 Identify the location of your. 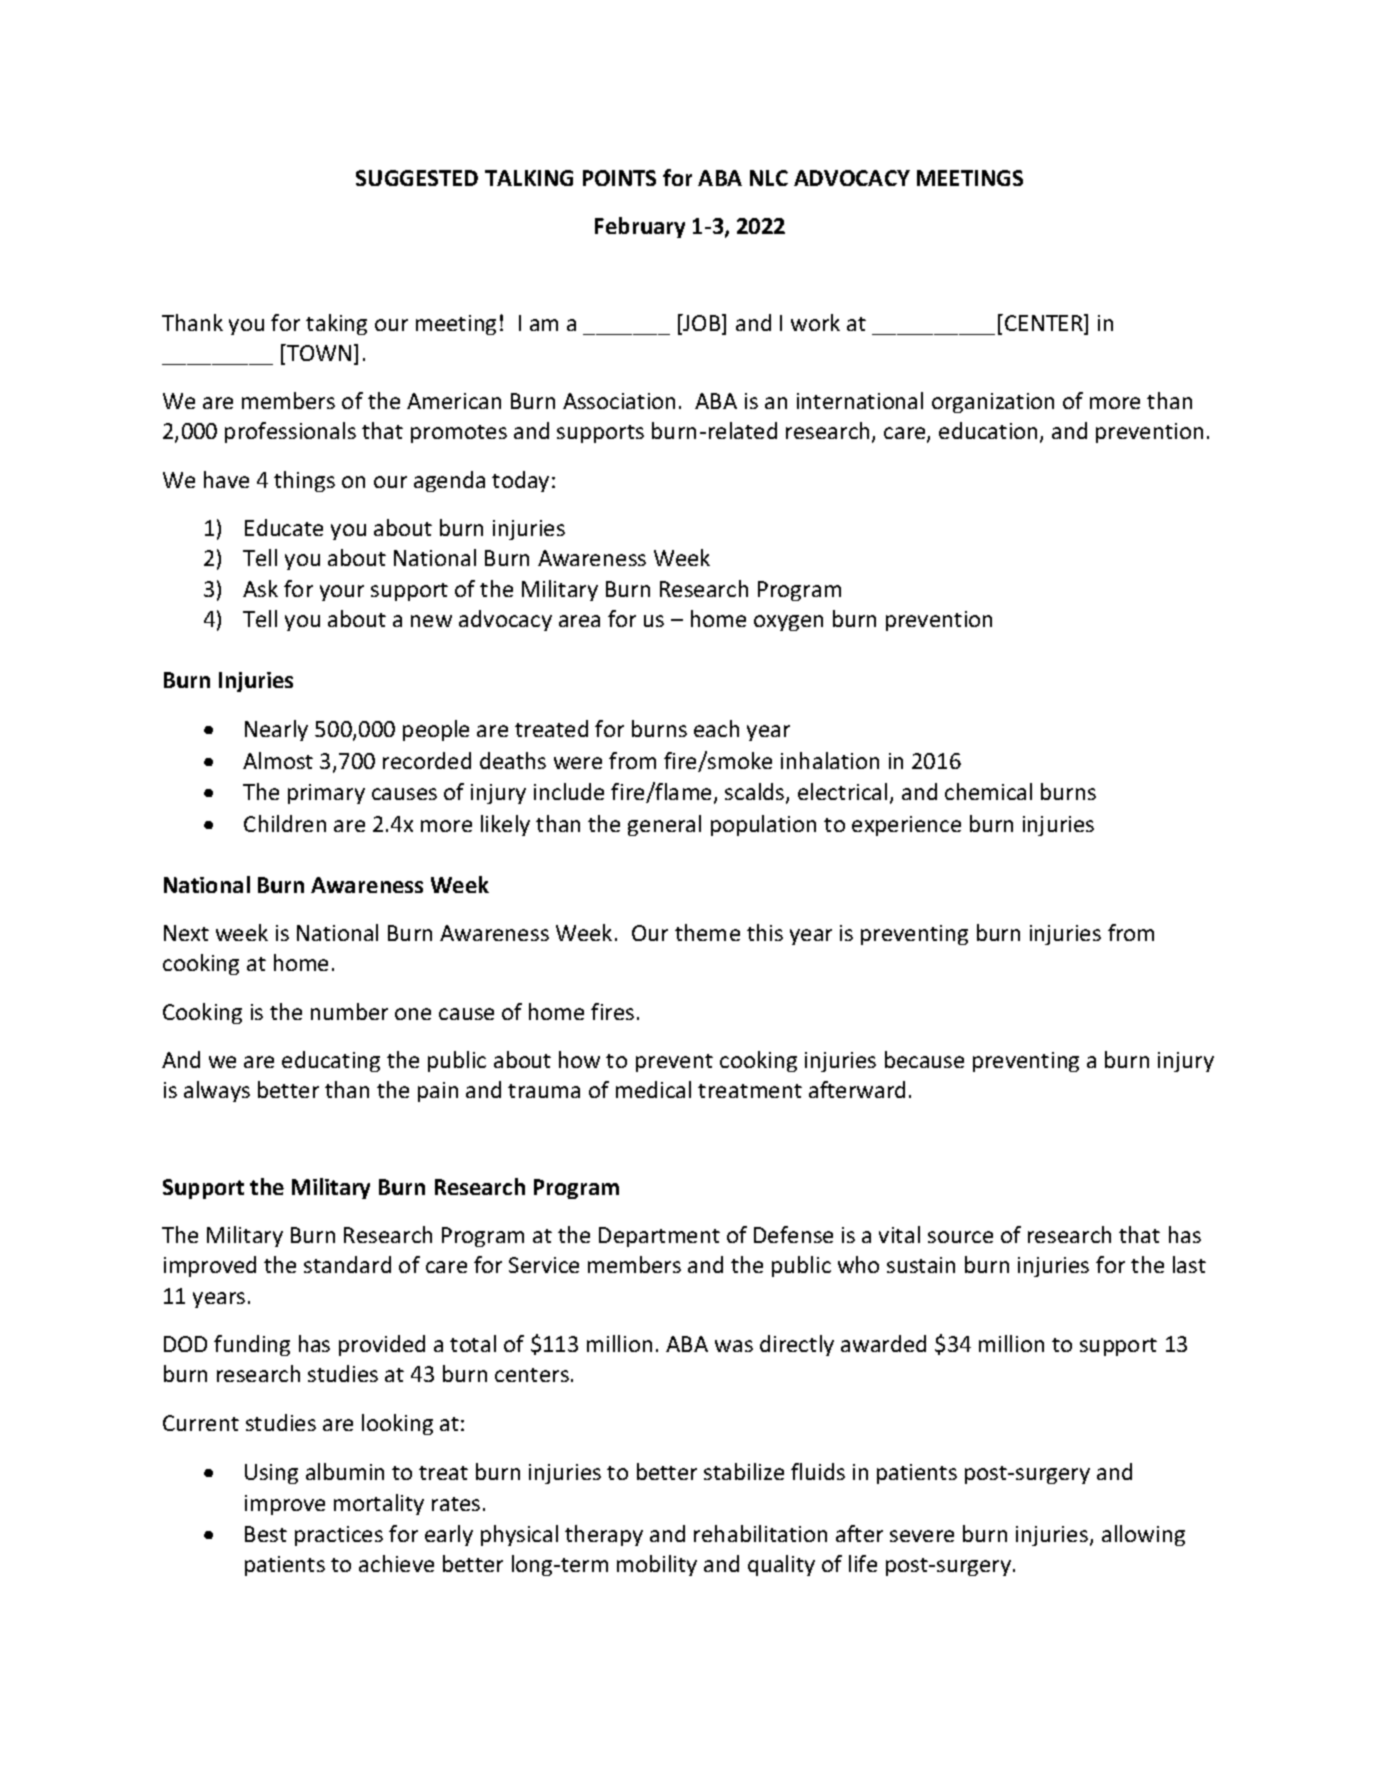
(342, 593).
